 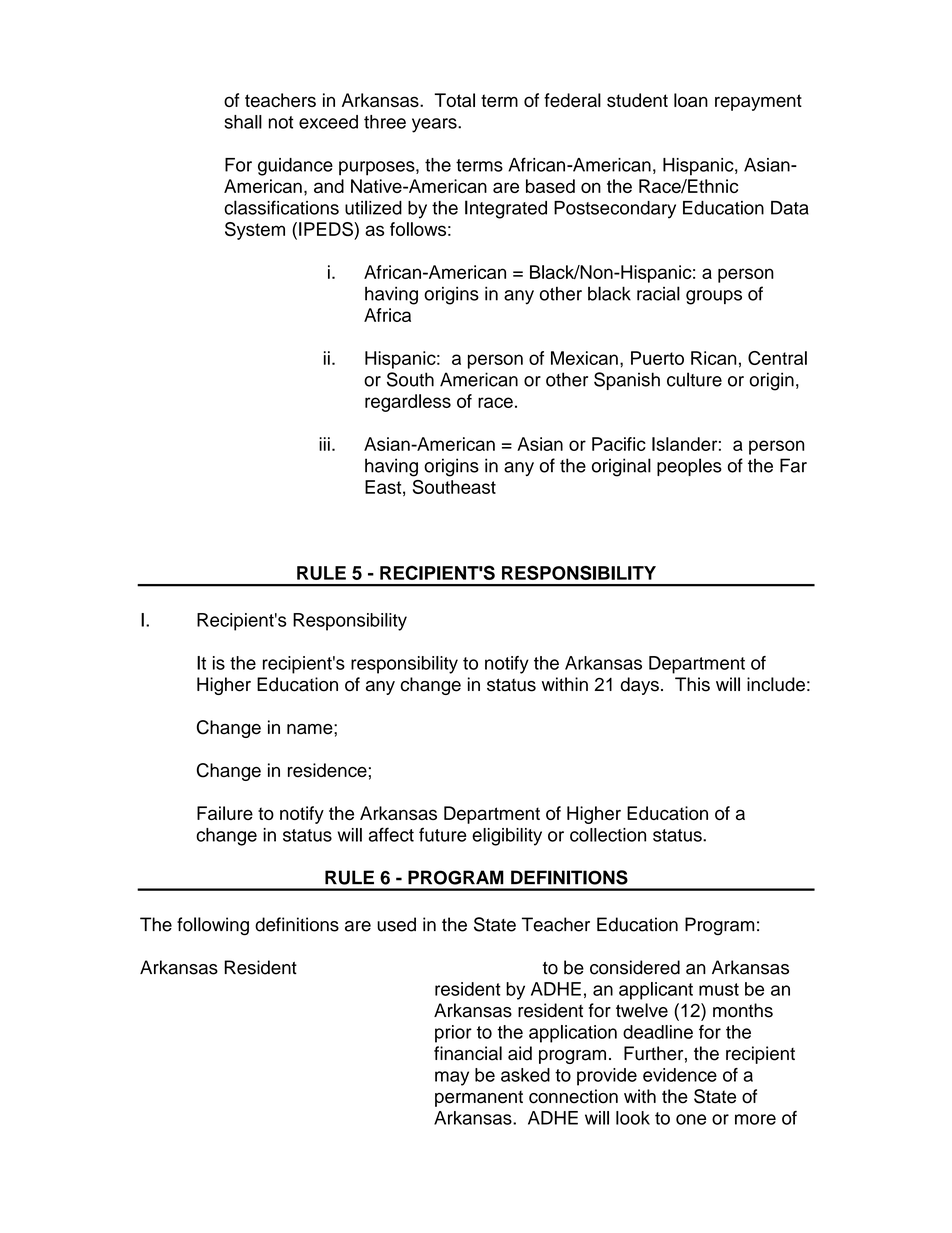 I want to click on eligibility, so click(x=507, y=837).
